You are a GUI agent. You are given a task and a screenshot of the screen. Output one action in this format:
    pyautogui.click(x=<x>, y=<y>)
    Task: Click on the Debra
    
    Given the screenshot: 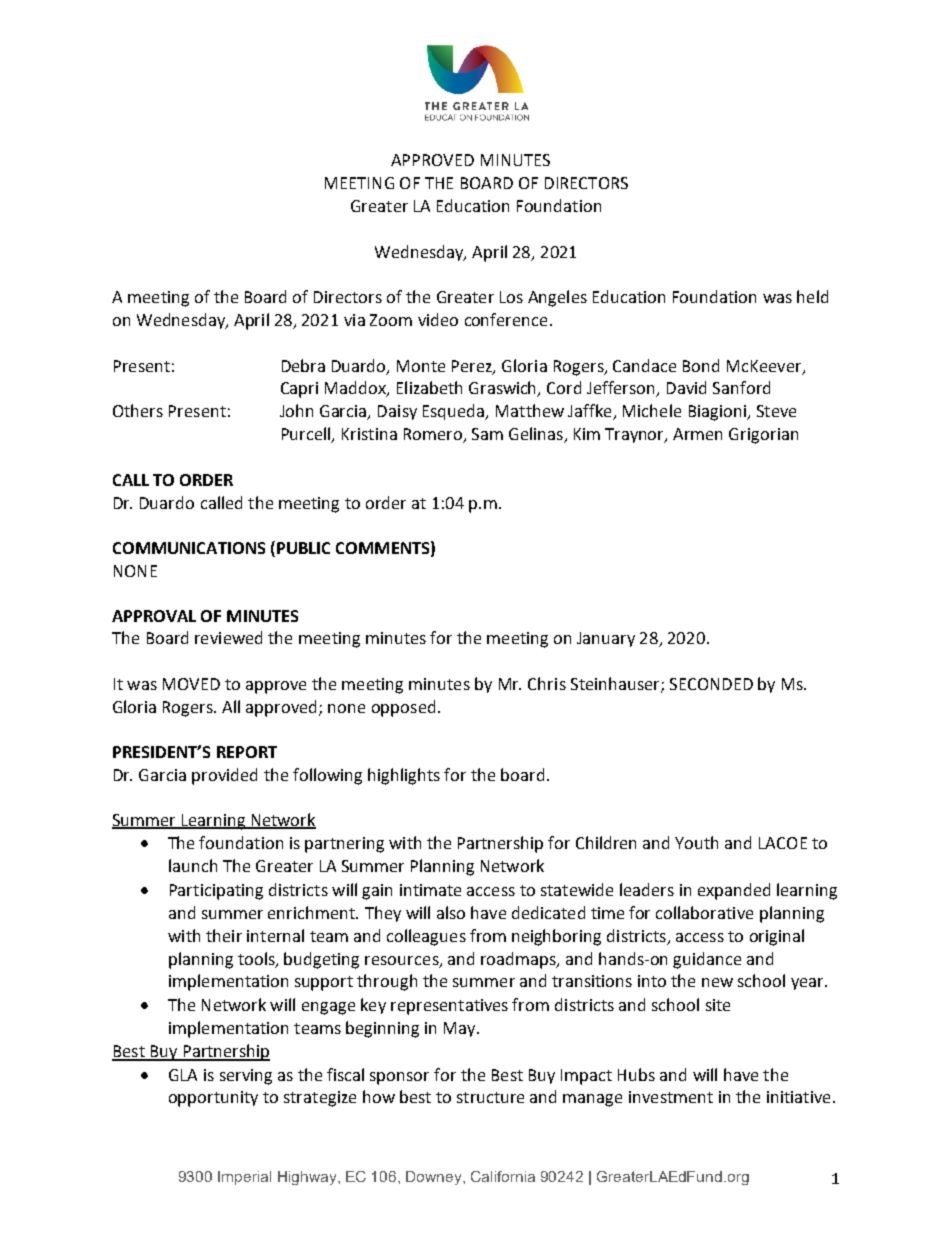 What is the action you would take?
    pyautogui.click(x=303, y=365)
